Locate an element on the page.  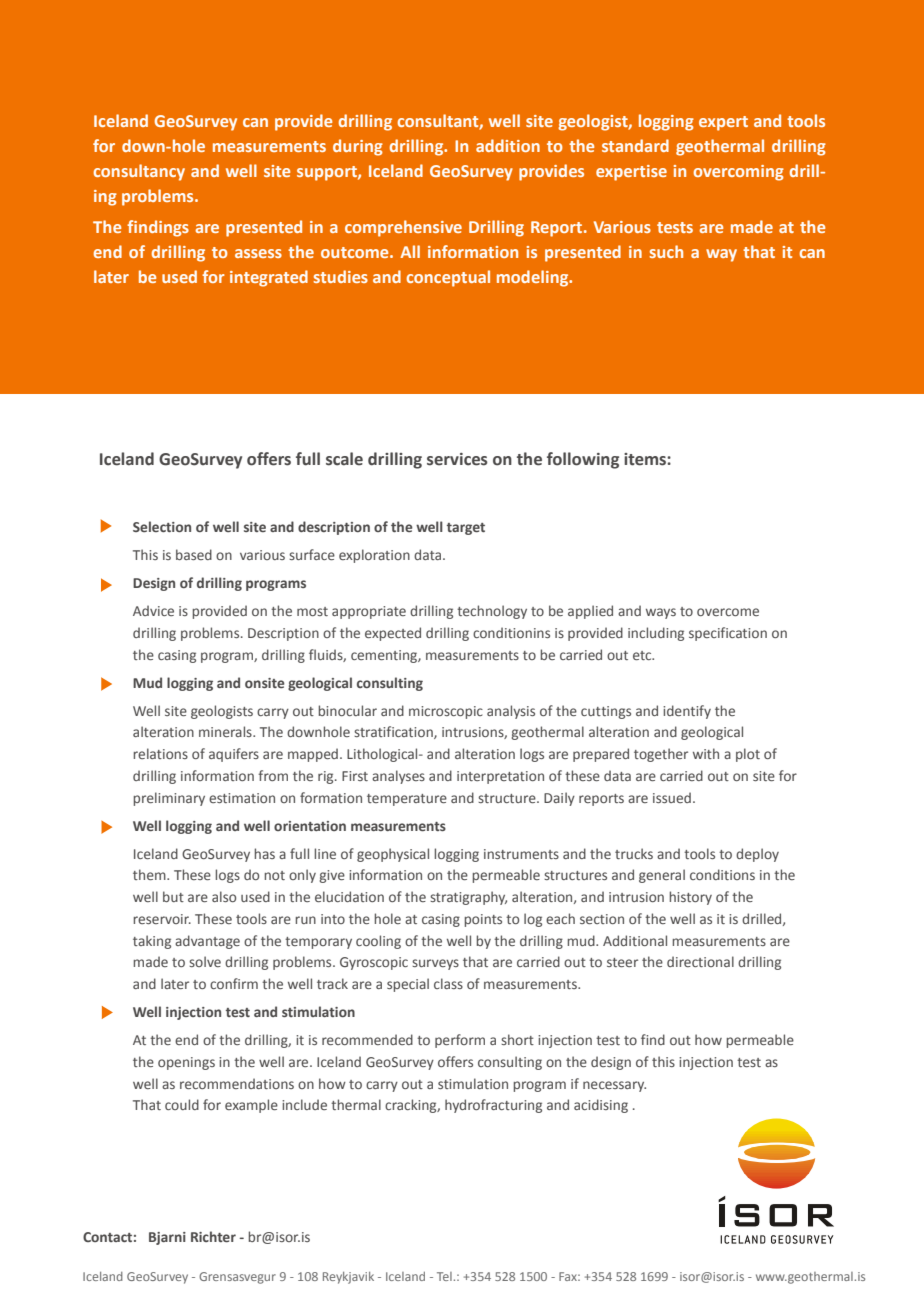
consultancy is located at coordinates (139, 172).
